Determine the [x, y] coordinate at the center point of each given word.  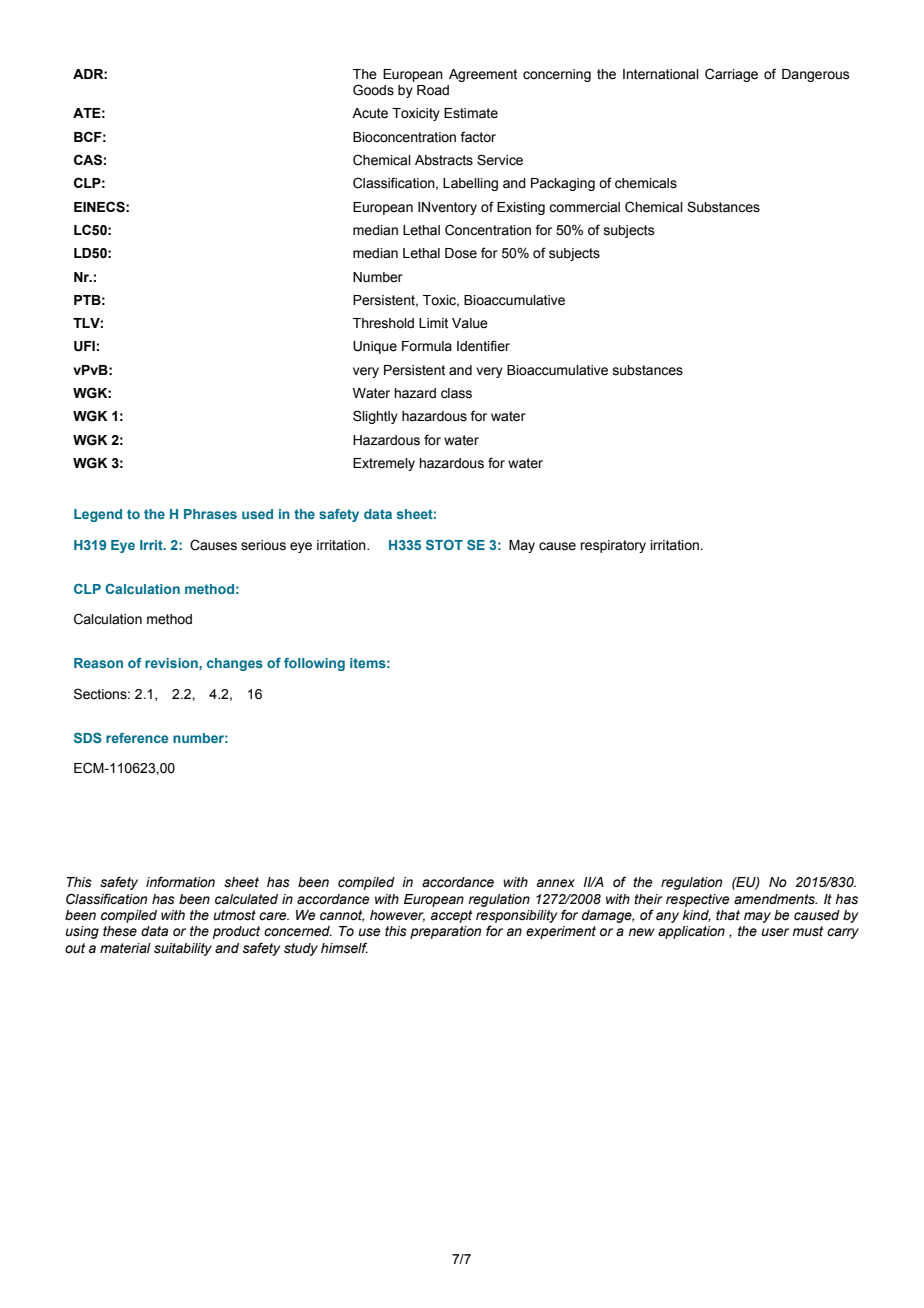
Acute [370, 113]
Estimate [471, 113]
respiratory [613, 546]
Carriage [731, 75]
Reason [98, 663]
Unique [375, 347]
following [314, 664]
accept [451, 916]
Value [470, 323]
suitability [183, 949]
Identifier [483, 346]
